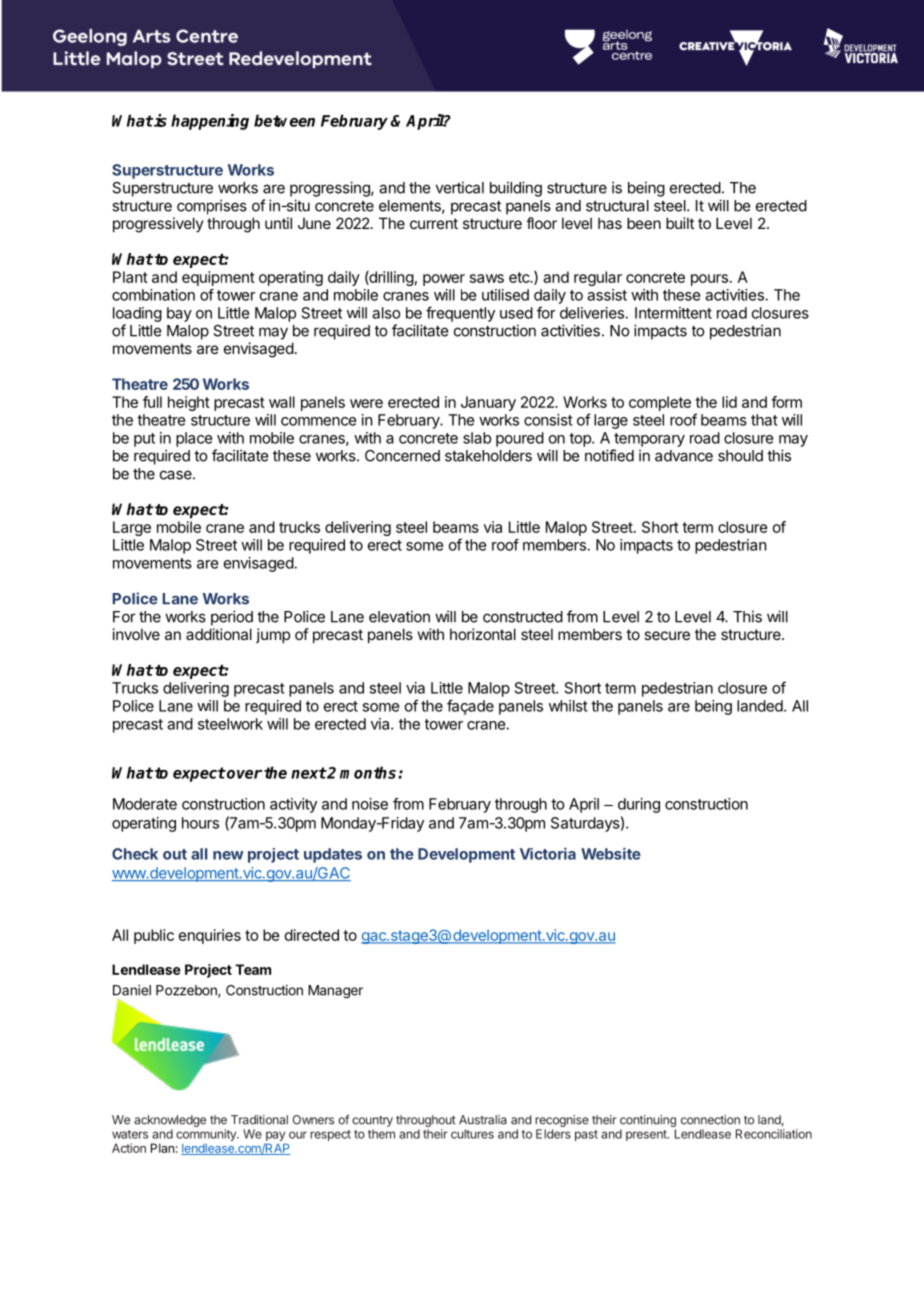  Describe the element at coordinates (483, 634) in the page. I see `horizontal` at that location.
